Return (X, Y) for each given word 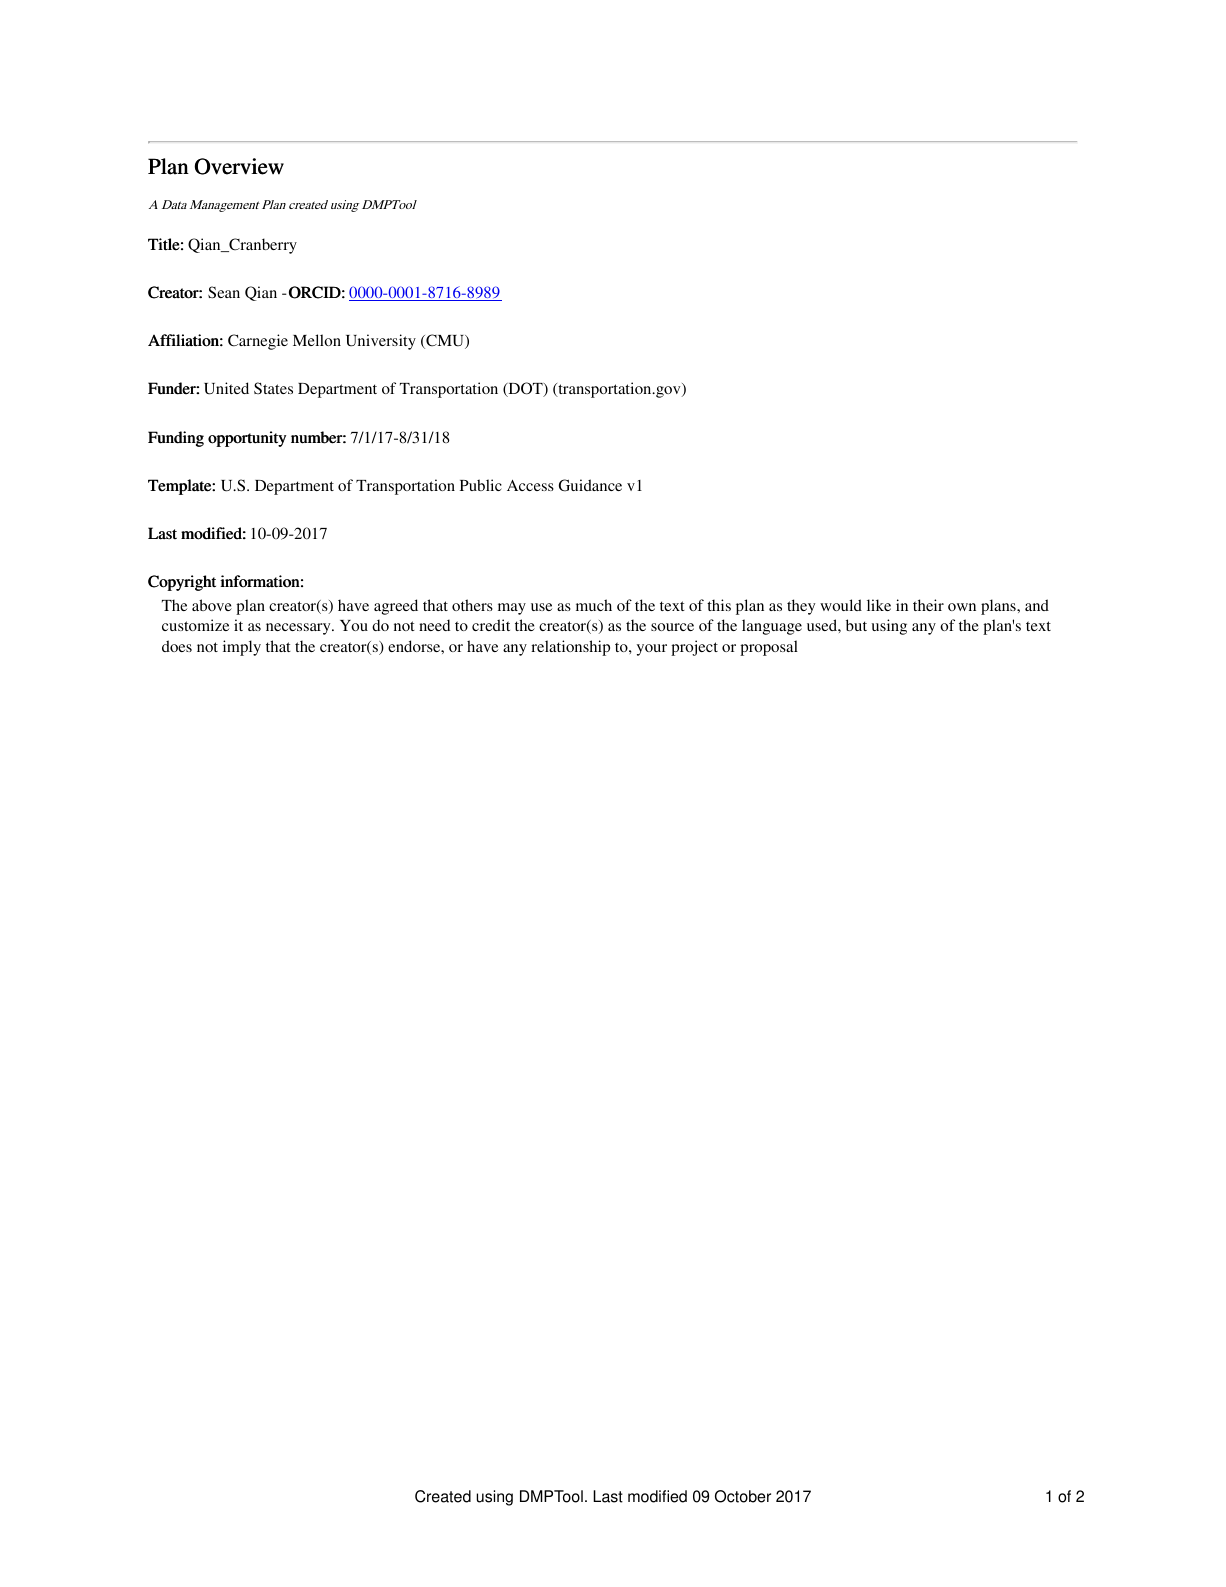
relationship (570, 648)
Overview (239, 166)
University (381, 342)
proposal (769, 648)
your (652, 650)
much (594, 605)
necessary (299, 629)
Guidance (590, 485)
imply (242, 648)
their (928, 605)
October (743, 1496)
